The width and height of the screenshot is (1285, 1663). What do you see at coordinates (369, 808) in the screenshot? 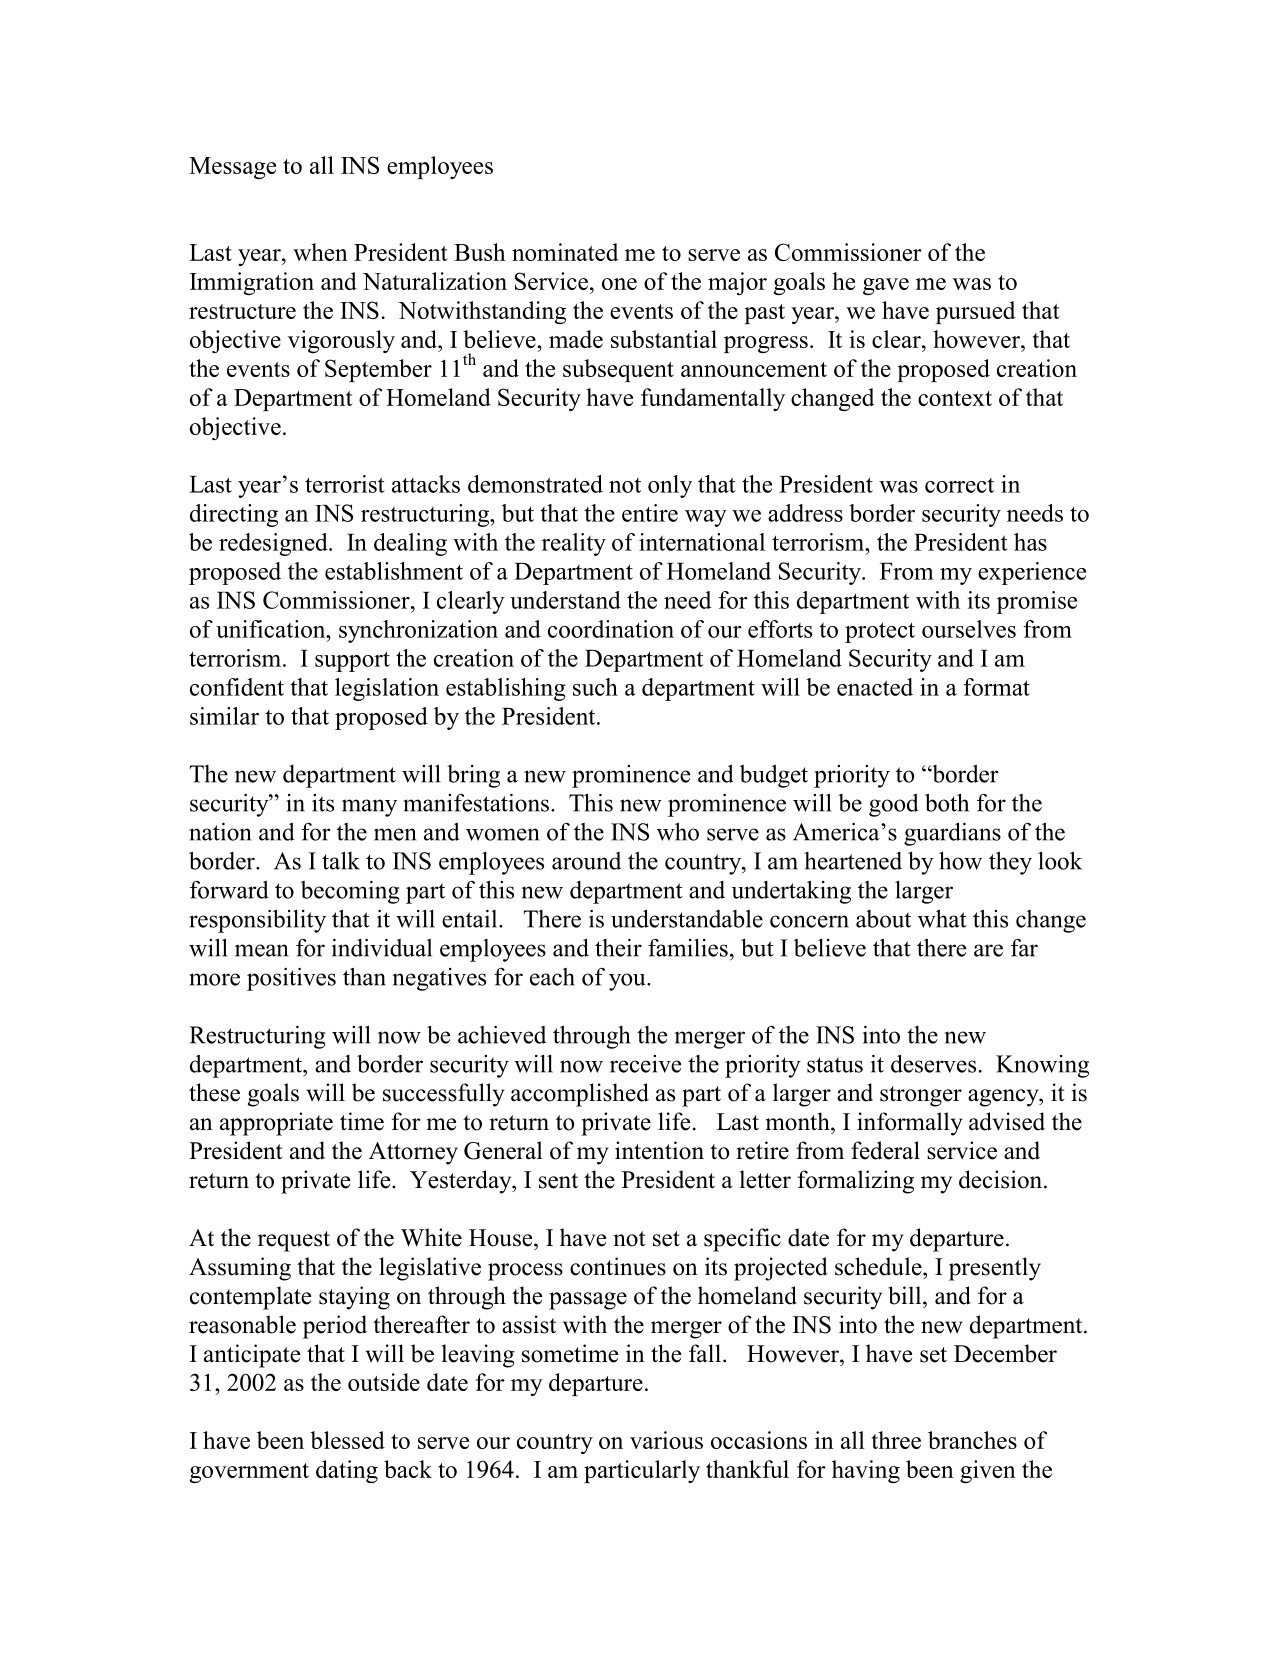
I see `many` at bounding box center [369, 808].
